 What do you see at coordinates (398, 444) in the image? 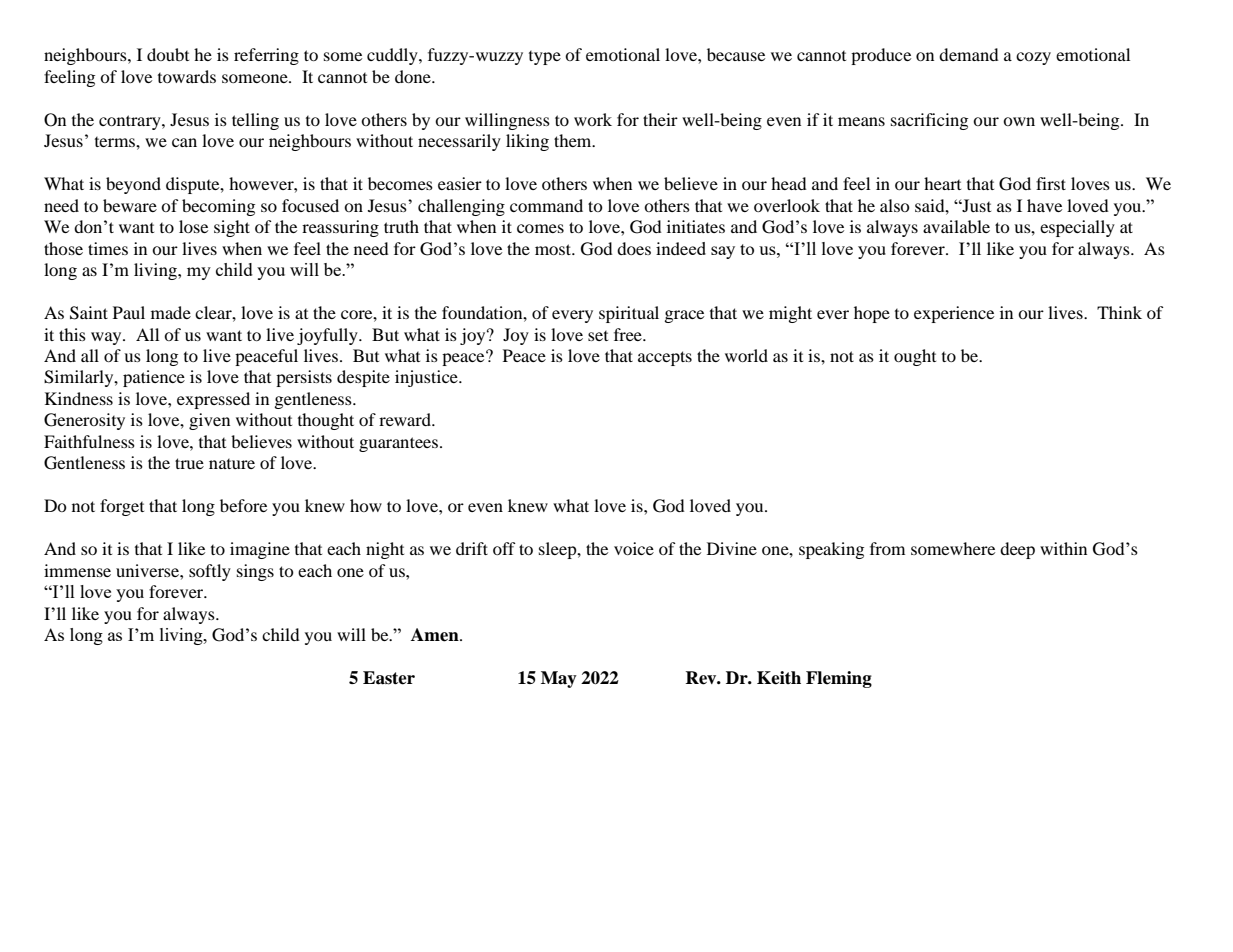
I see `guarantees` at bounding box center [398, 444].
